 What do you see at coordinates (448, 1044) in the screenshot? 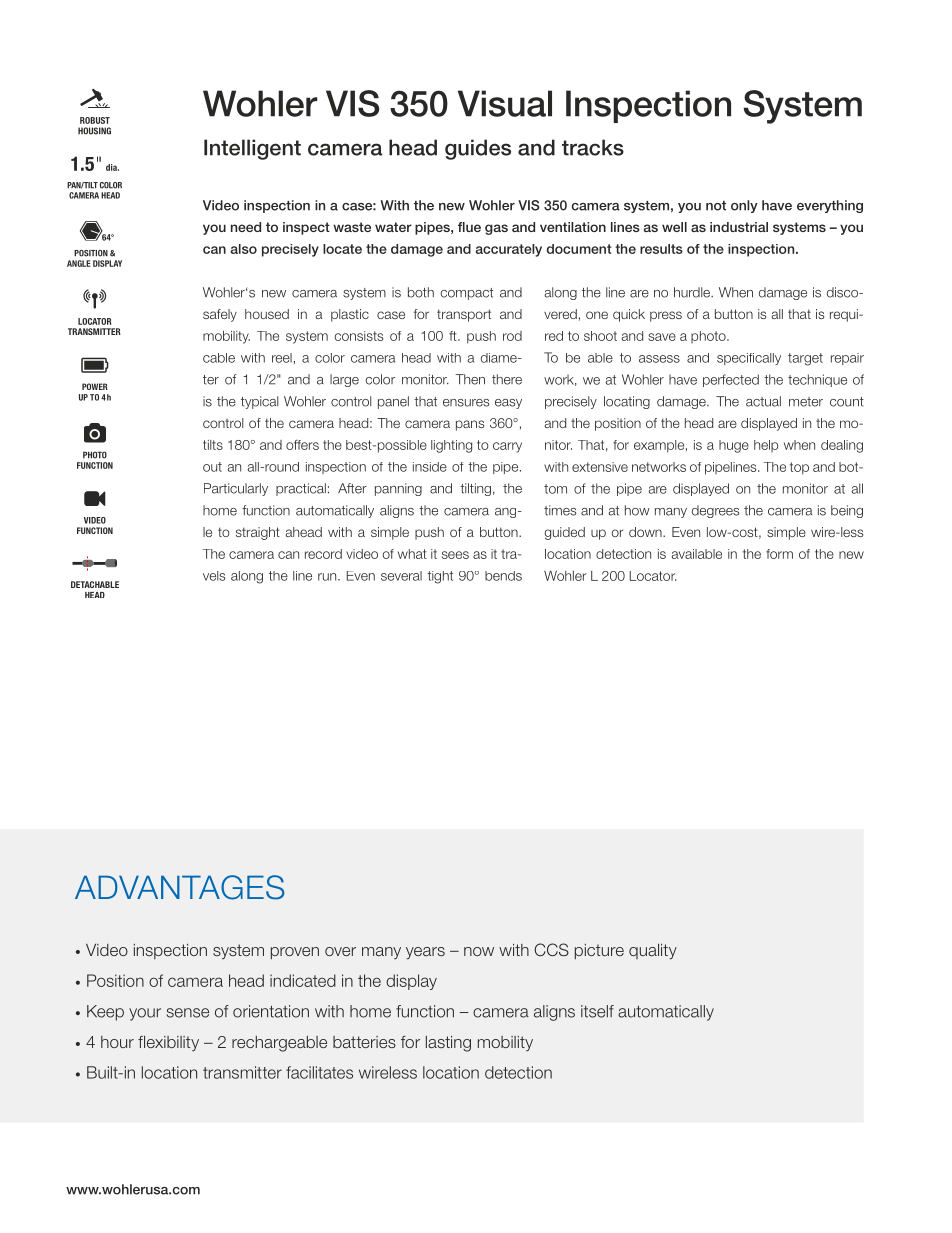
I see `lasting` at bounding box center [448, 1044].
